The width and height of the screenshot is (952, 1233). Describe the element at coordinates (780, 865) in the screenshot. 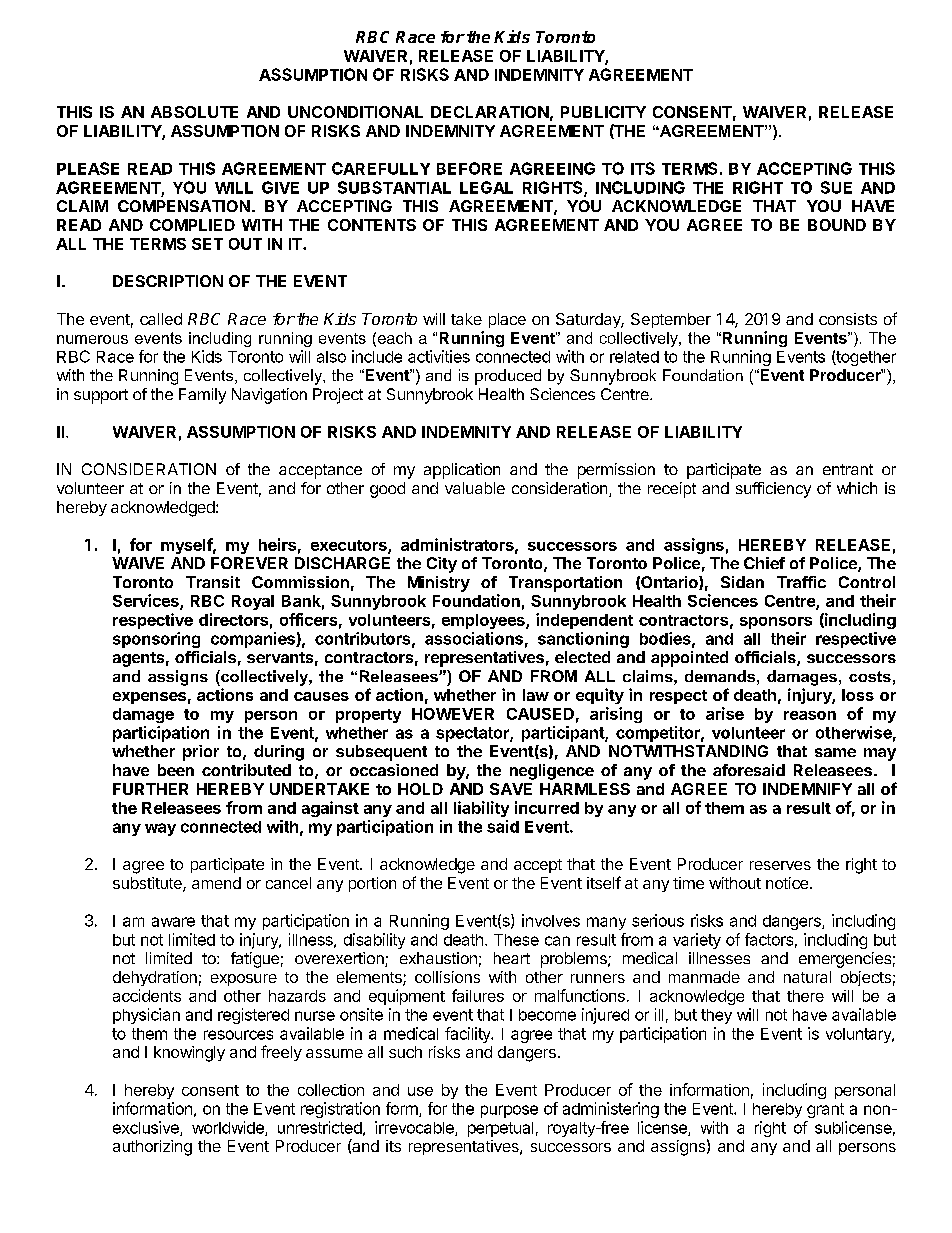

I see `reserves` at that location.
